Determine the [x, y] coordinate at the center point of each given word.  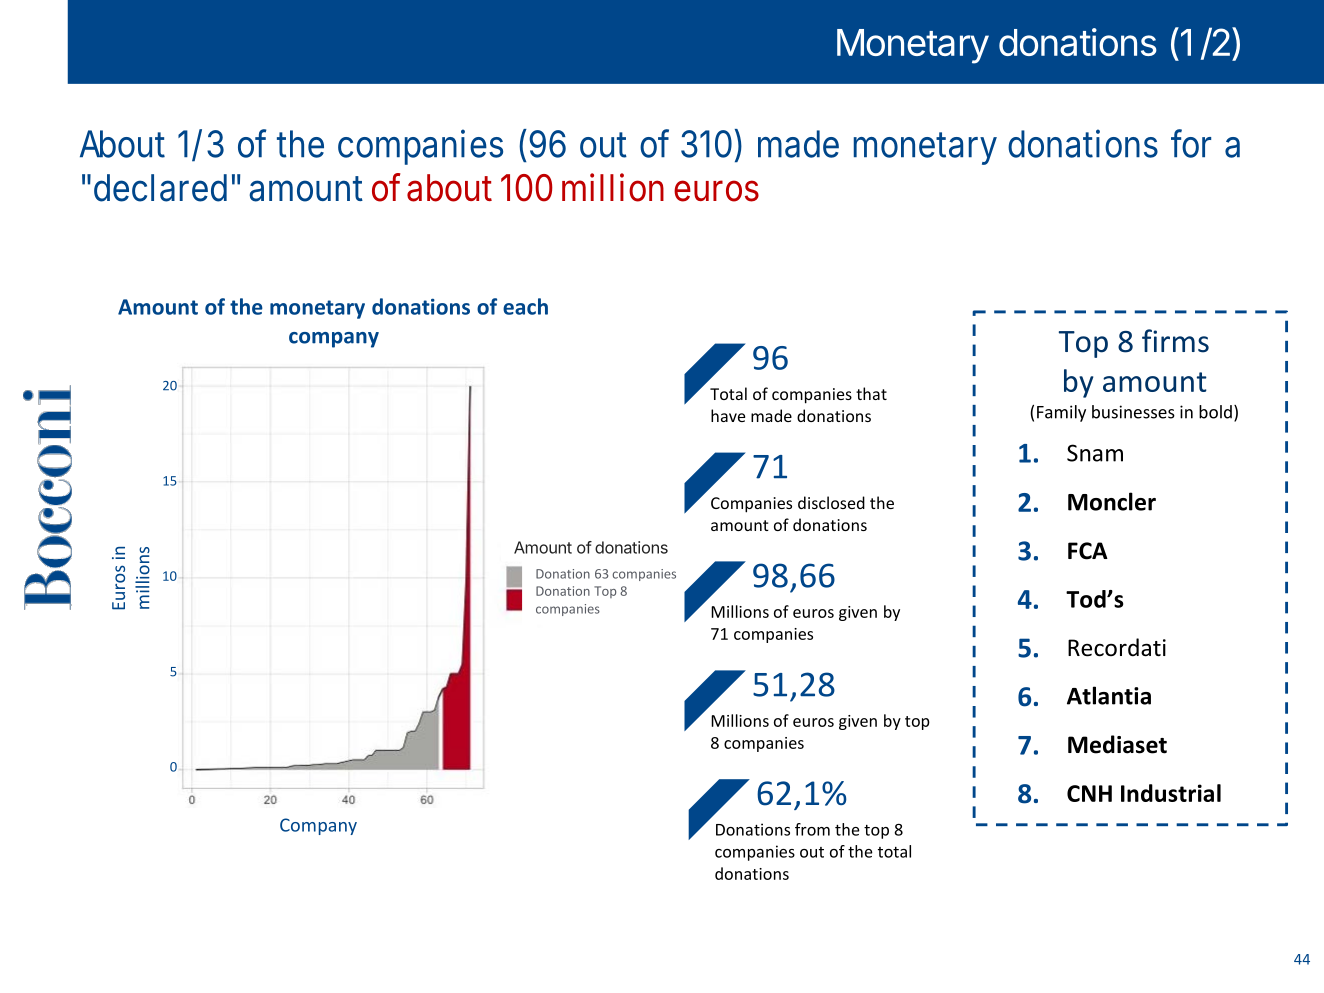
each [525, 306]
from [812, 829]
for [1191, 143]
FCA [1088, 551]
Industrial [1171, 793]
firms [1175, 341]
